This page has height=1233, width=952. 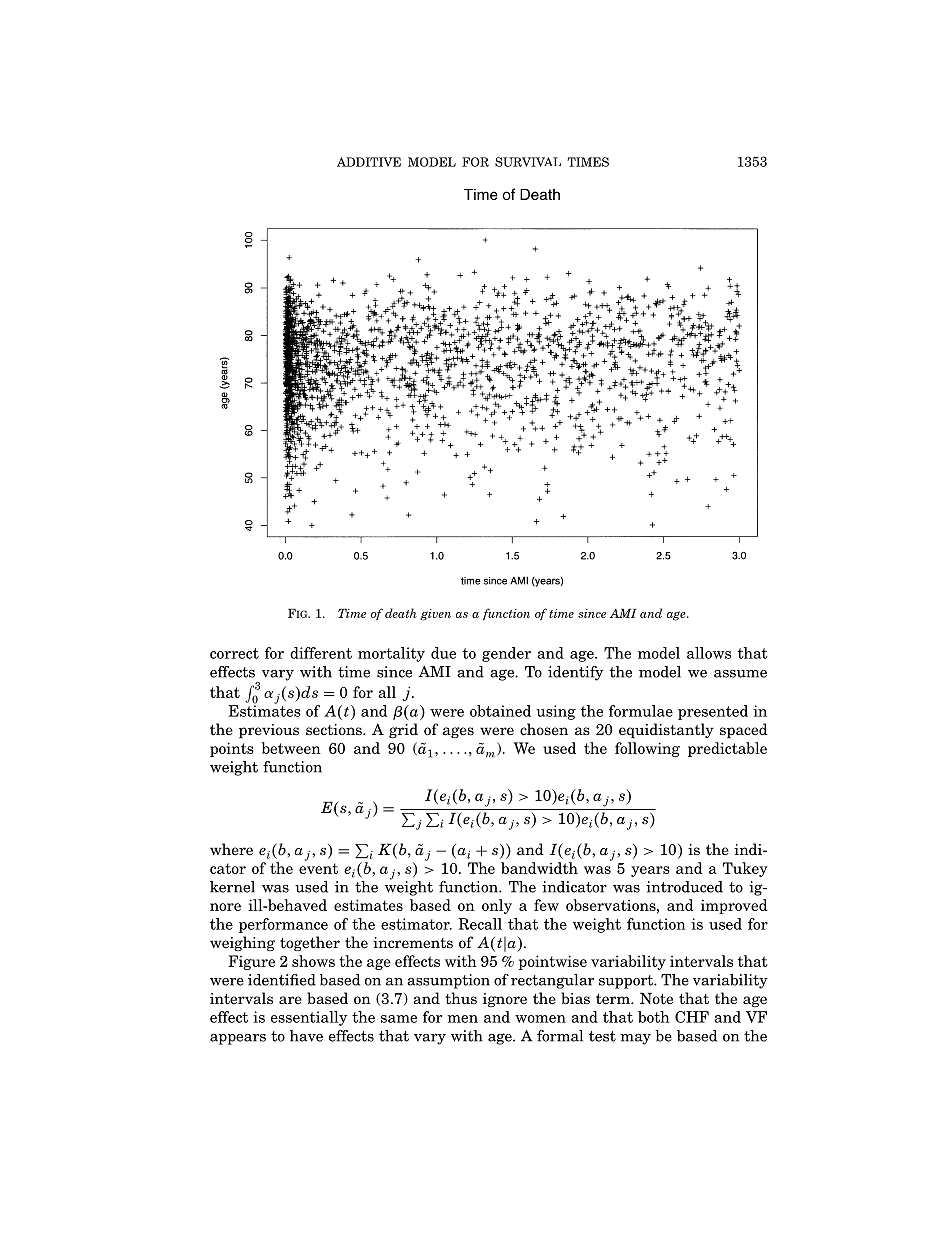 I want to click on years, so click(x=650, y=871).
